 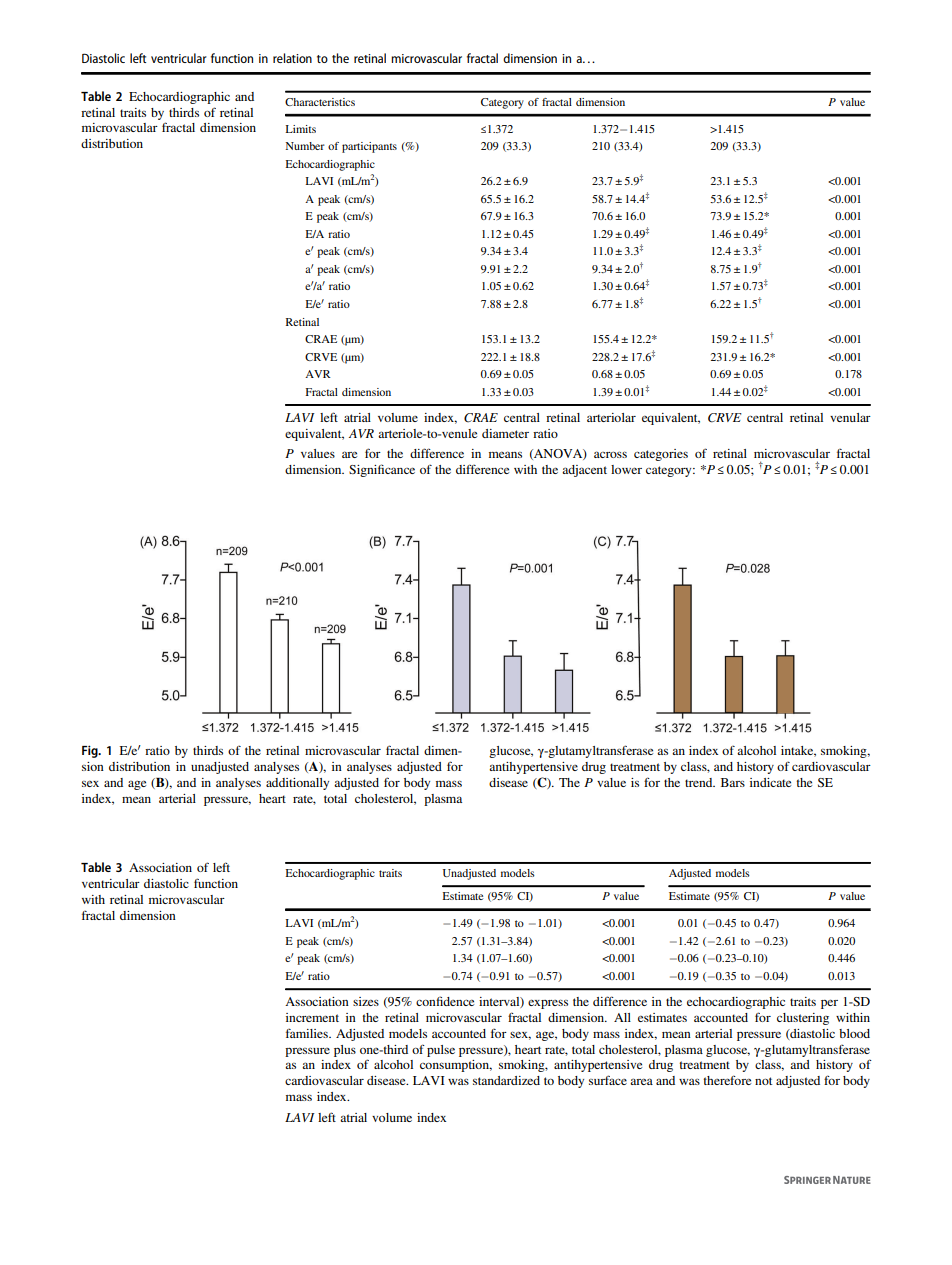 I want to click on Fig, so click(x=91, y=751).
